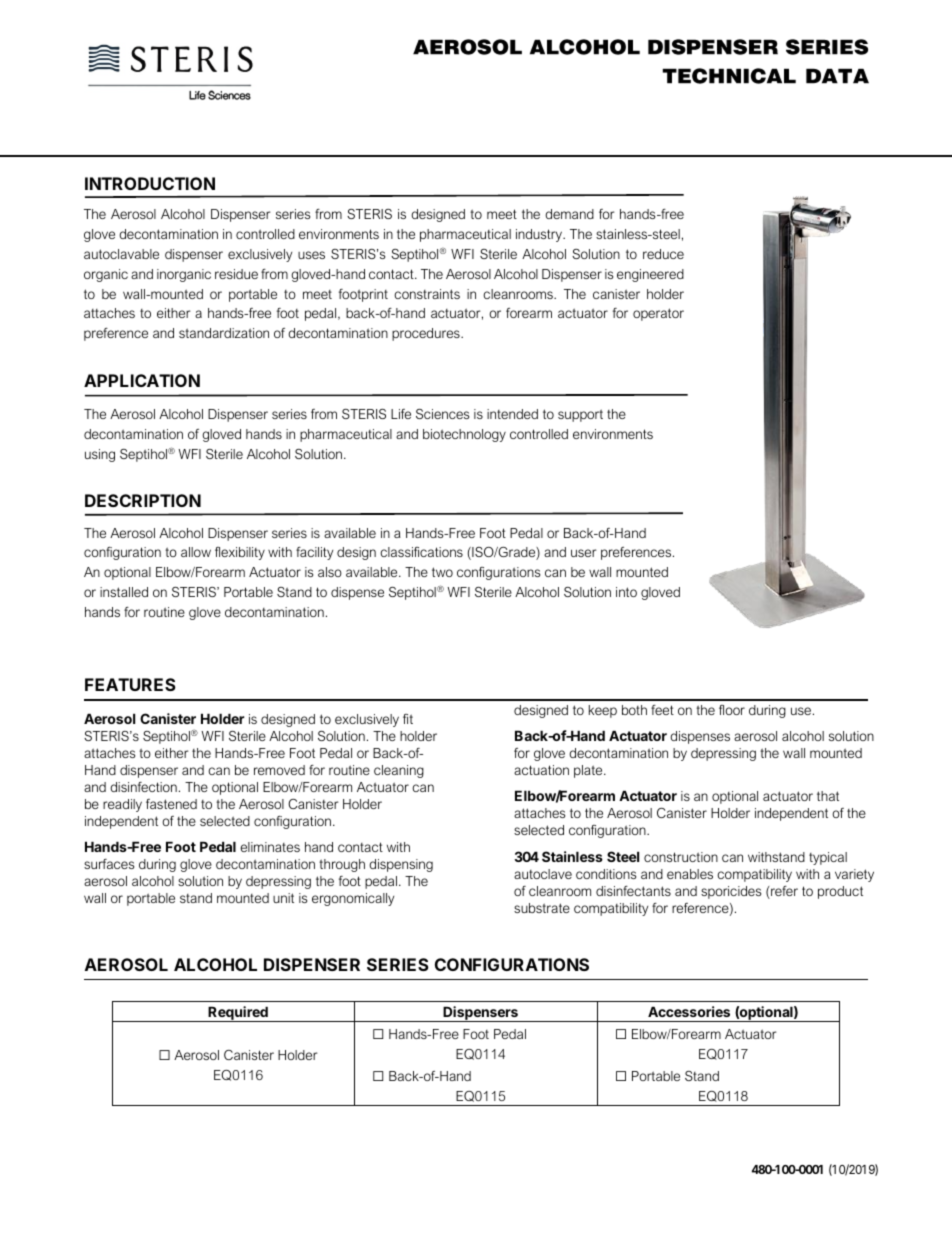 Image resolution: width=952 pixels, height=1233 pixels. I want to click on installed, so click(124, 592).
